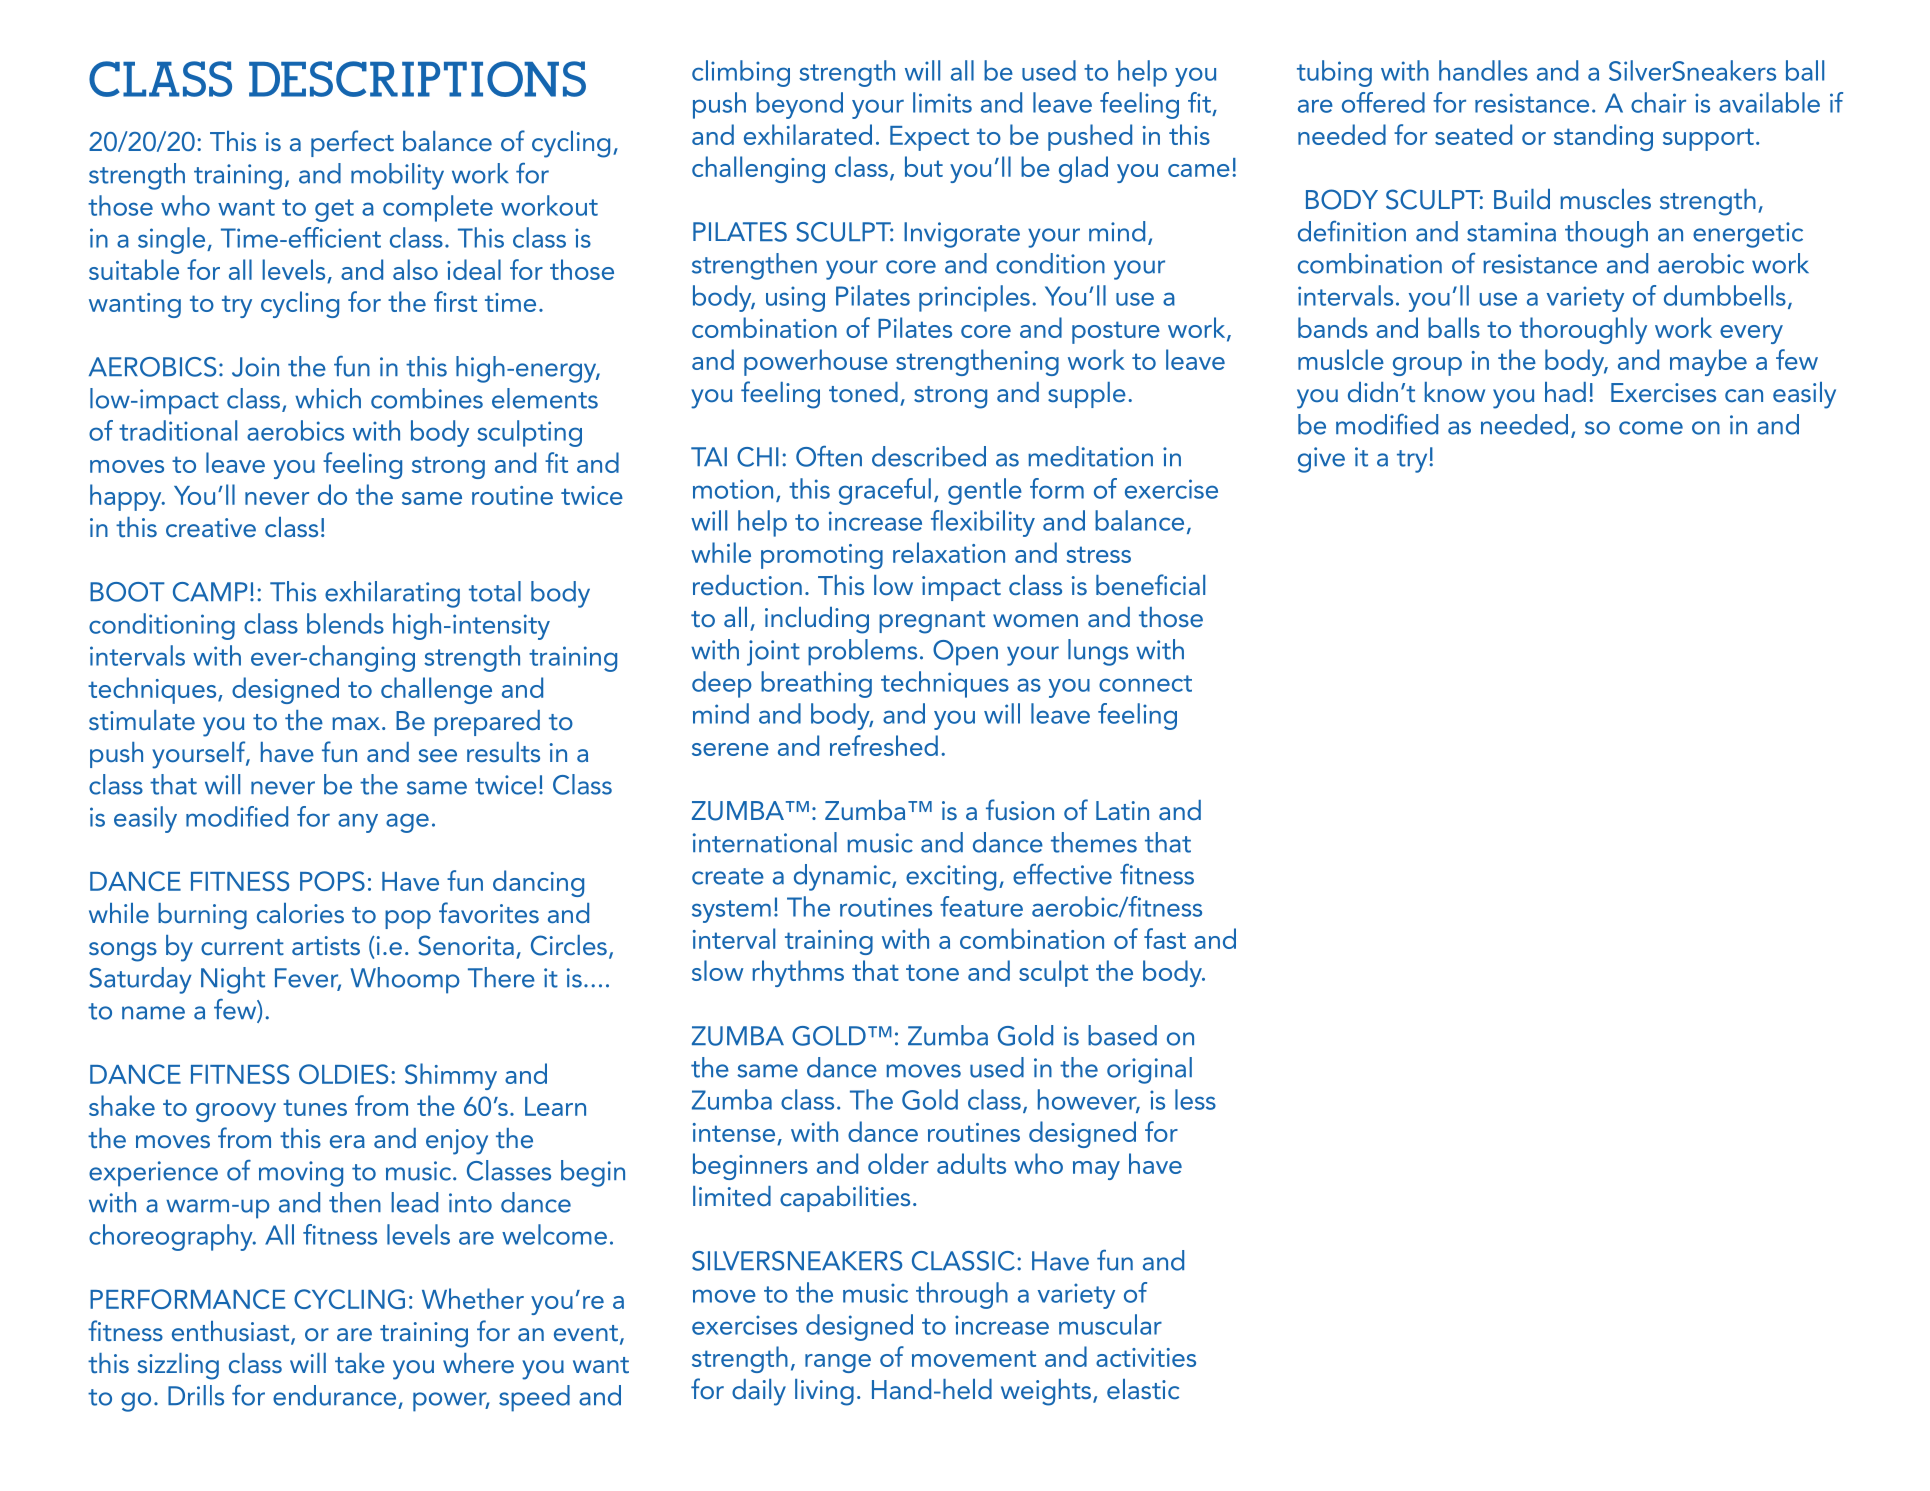 This screenshot has width=1930, height=1491. I want to click on take, so click(360, 1363).
